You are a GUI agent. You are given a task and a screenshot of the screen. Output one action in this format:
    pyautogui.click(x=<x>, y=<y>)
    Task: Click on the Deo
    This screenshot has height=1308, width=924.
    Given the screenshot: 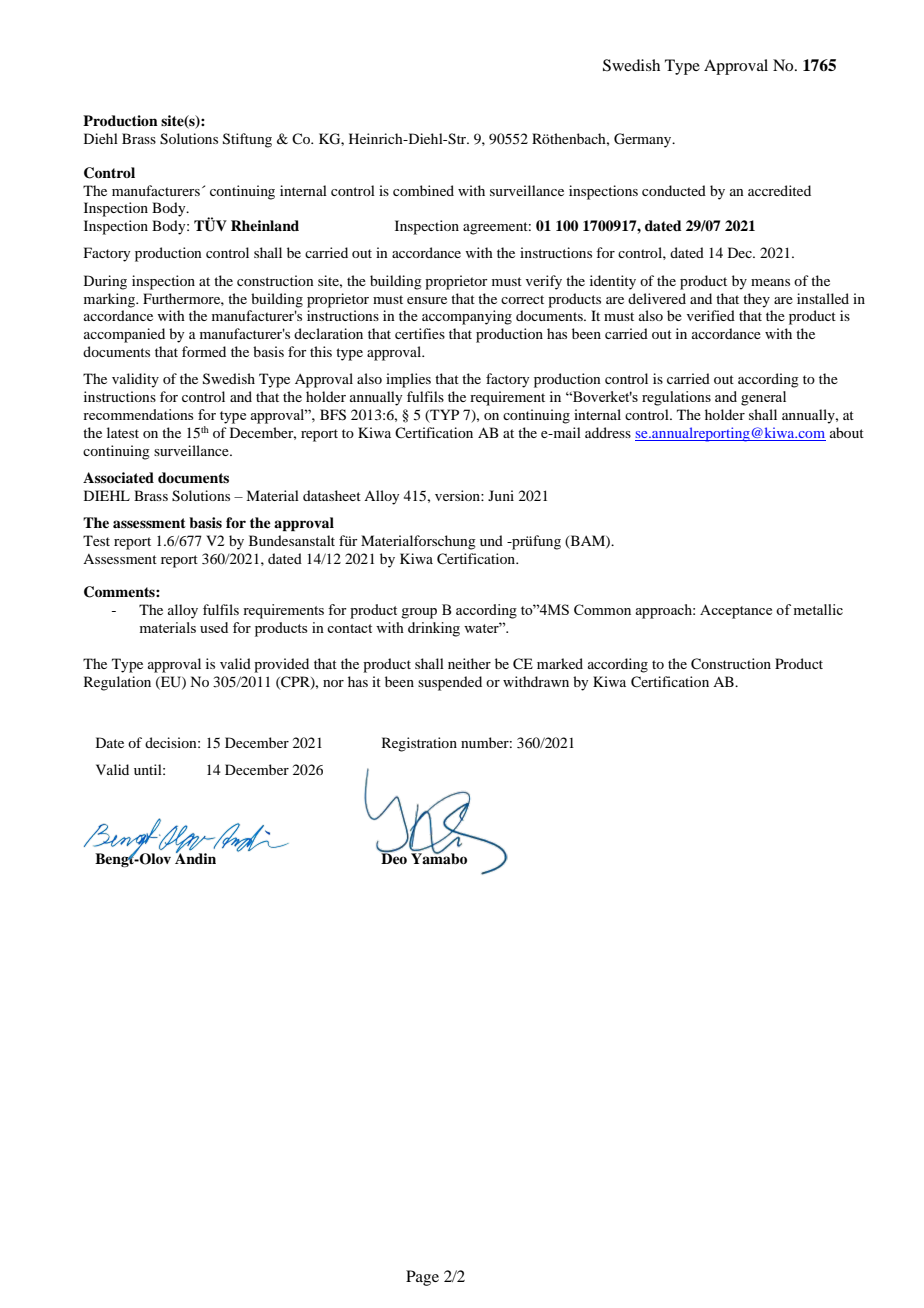 What is the action you would take?
    pyautogui.click(x=393, y=857)
